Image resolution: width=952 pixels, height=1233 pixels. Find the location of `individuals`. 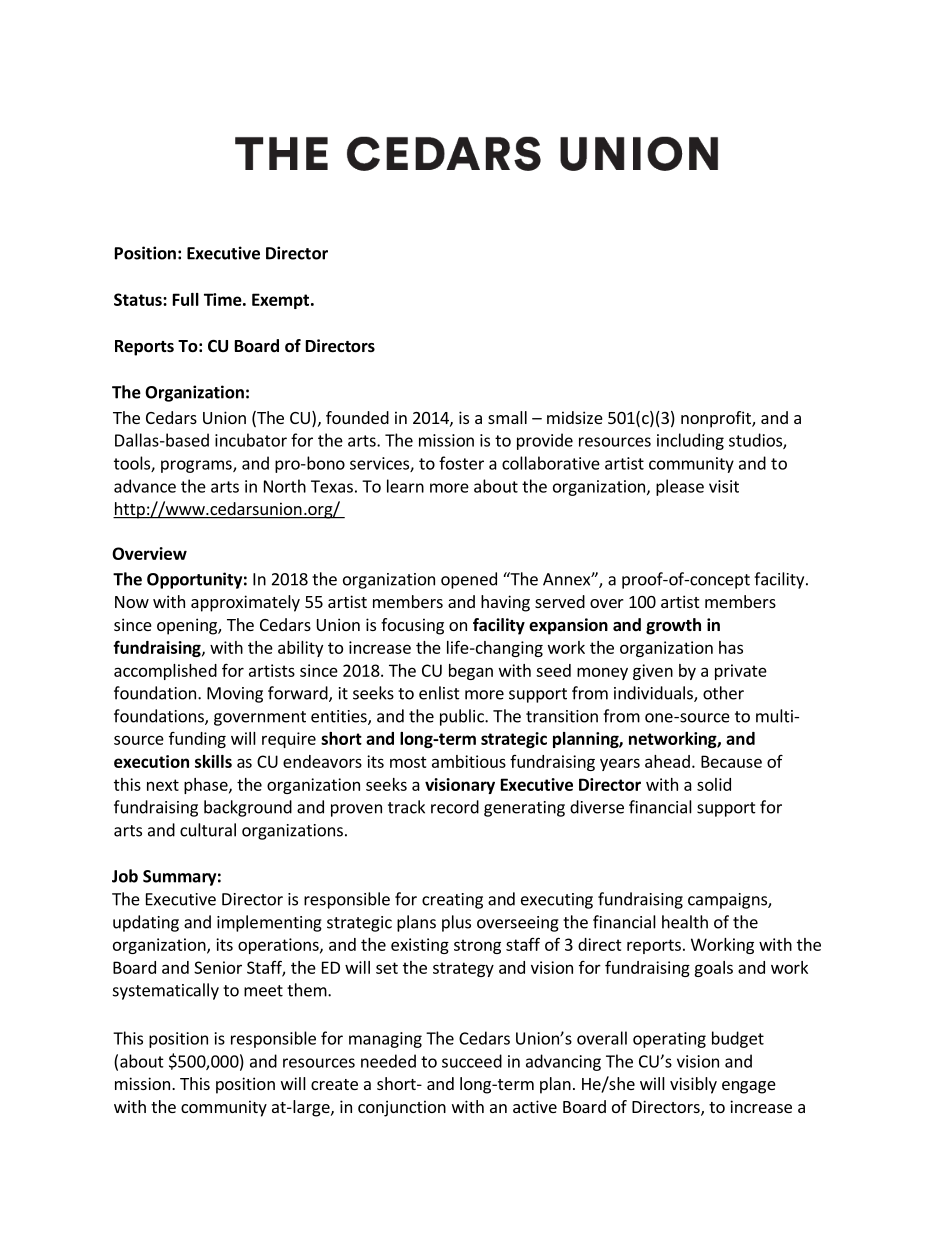

individuals is located at coordinates (654, 694).
